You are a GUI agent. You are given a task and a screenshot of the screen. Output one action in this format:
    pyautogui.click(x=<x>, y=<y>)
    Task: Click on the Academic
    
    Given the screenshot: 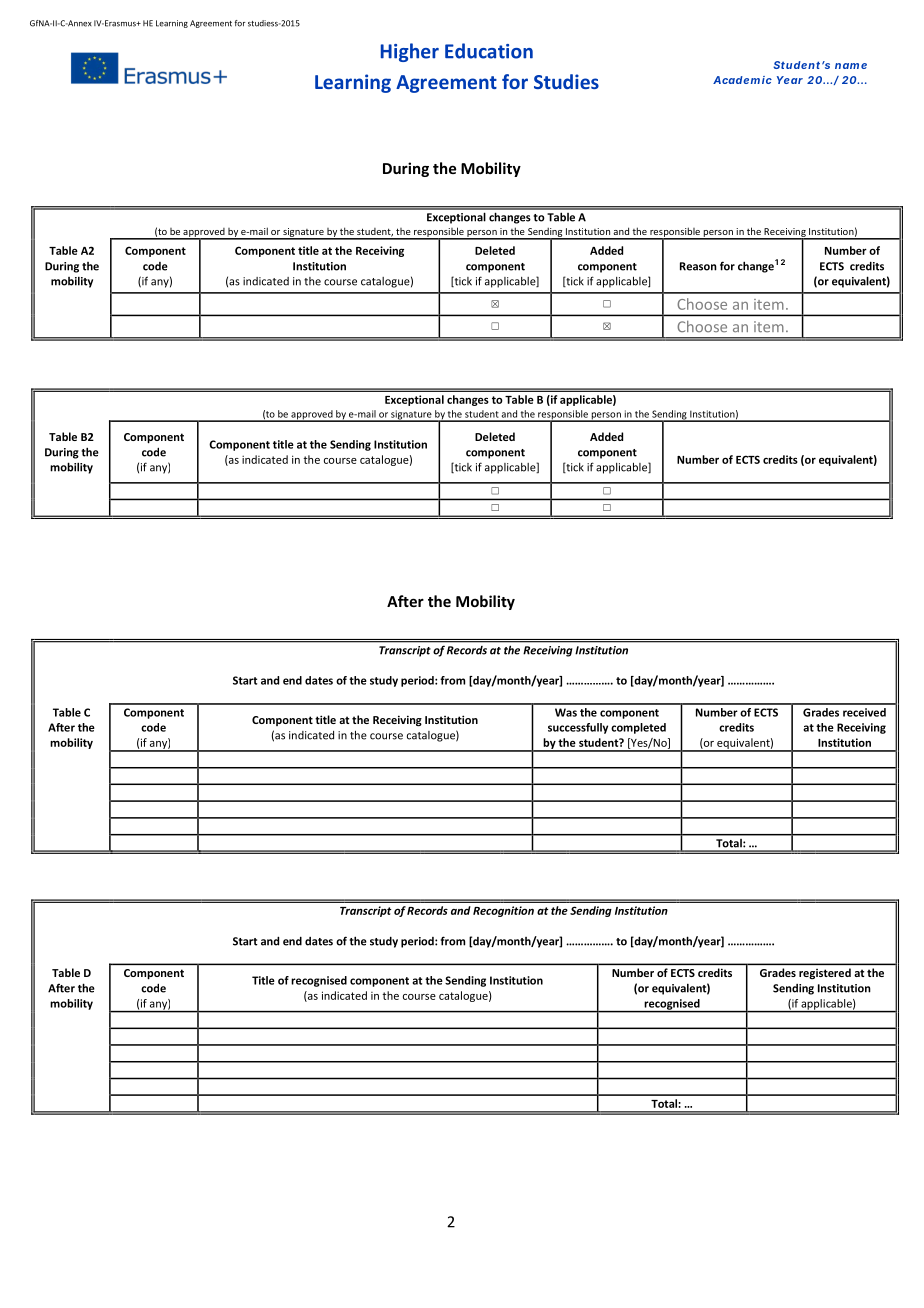 What is the action you would take?
    pyautogui.click(x=742, y=80)
